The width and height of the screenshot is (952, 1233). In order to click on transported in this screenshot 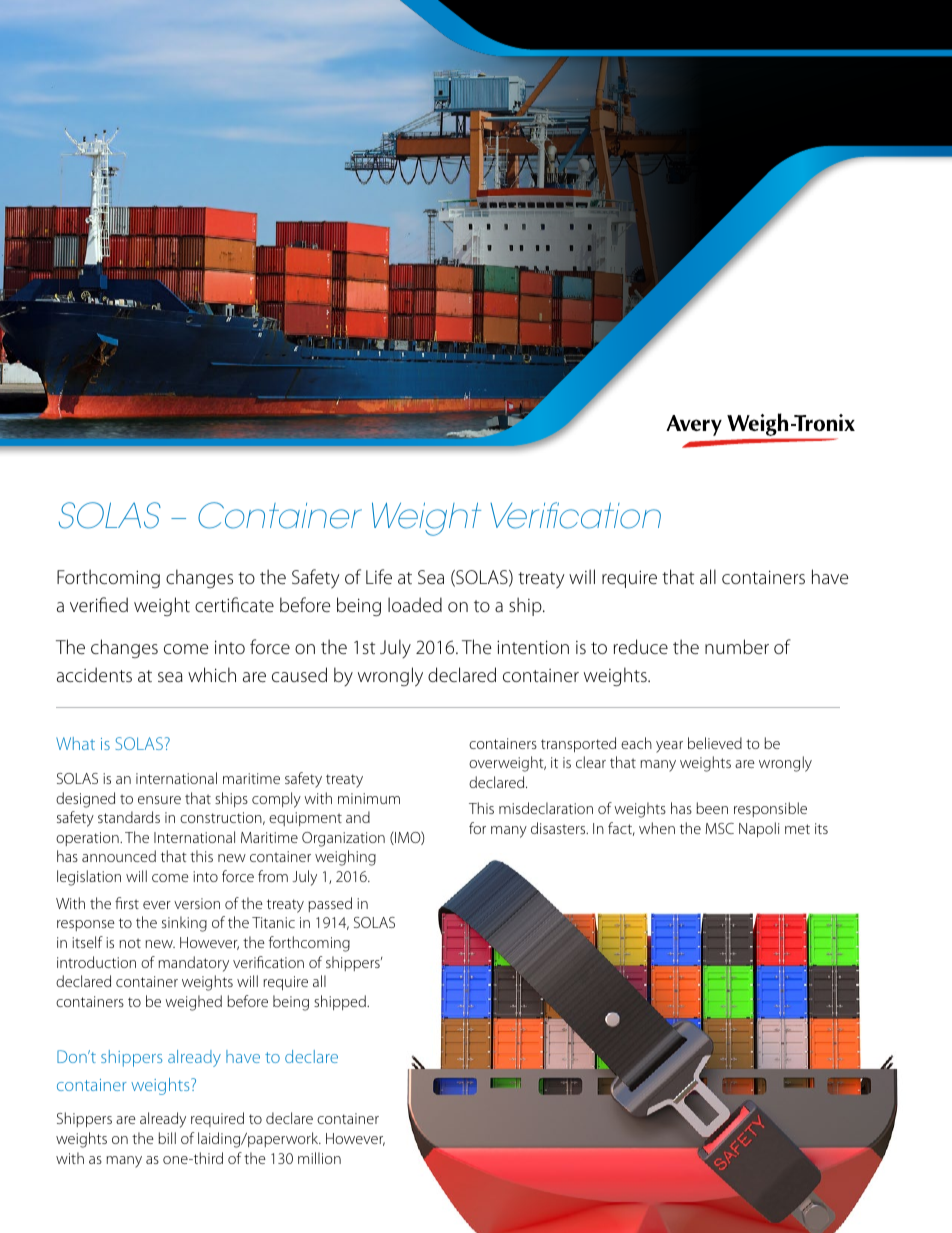, I will do `click(578, 744)`.
